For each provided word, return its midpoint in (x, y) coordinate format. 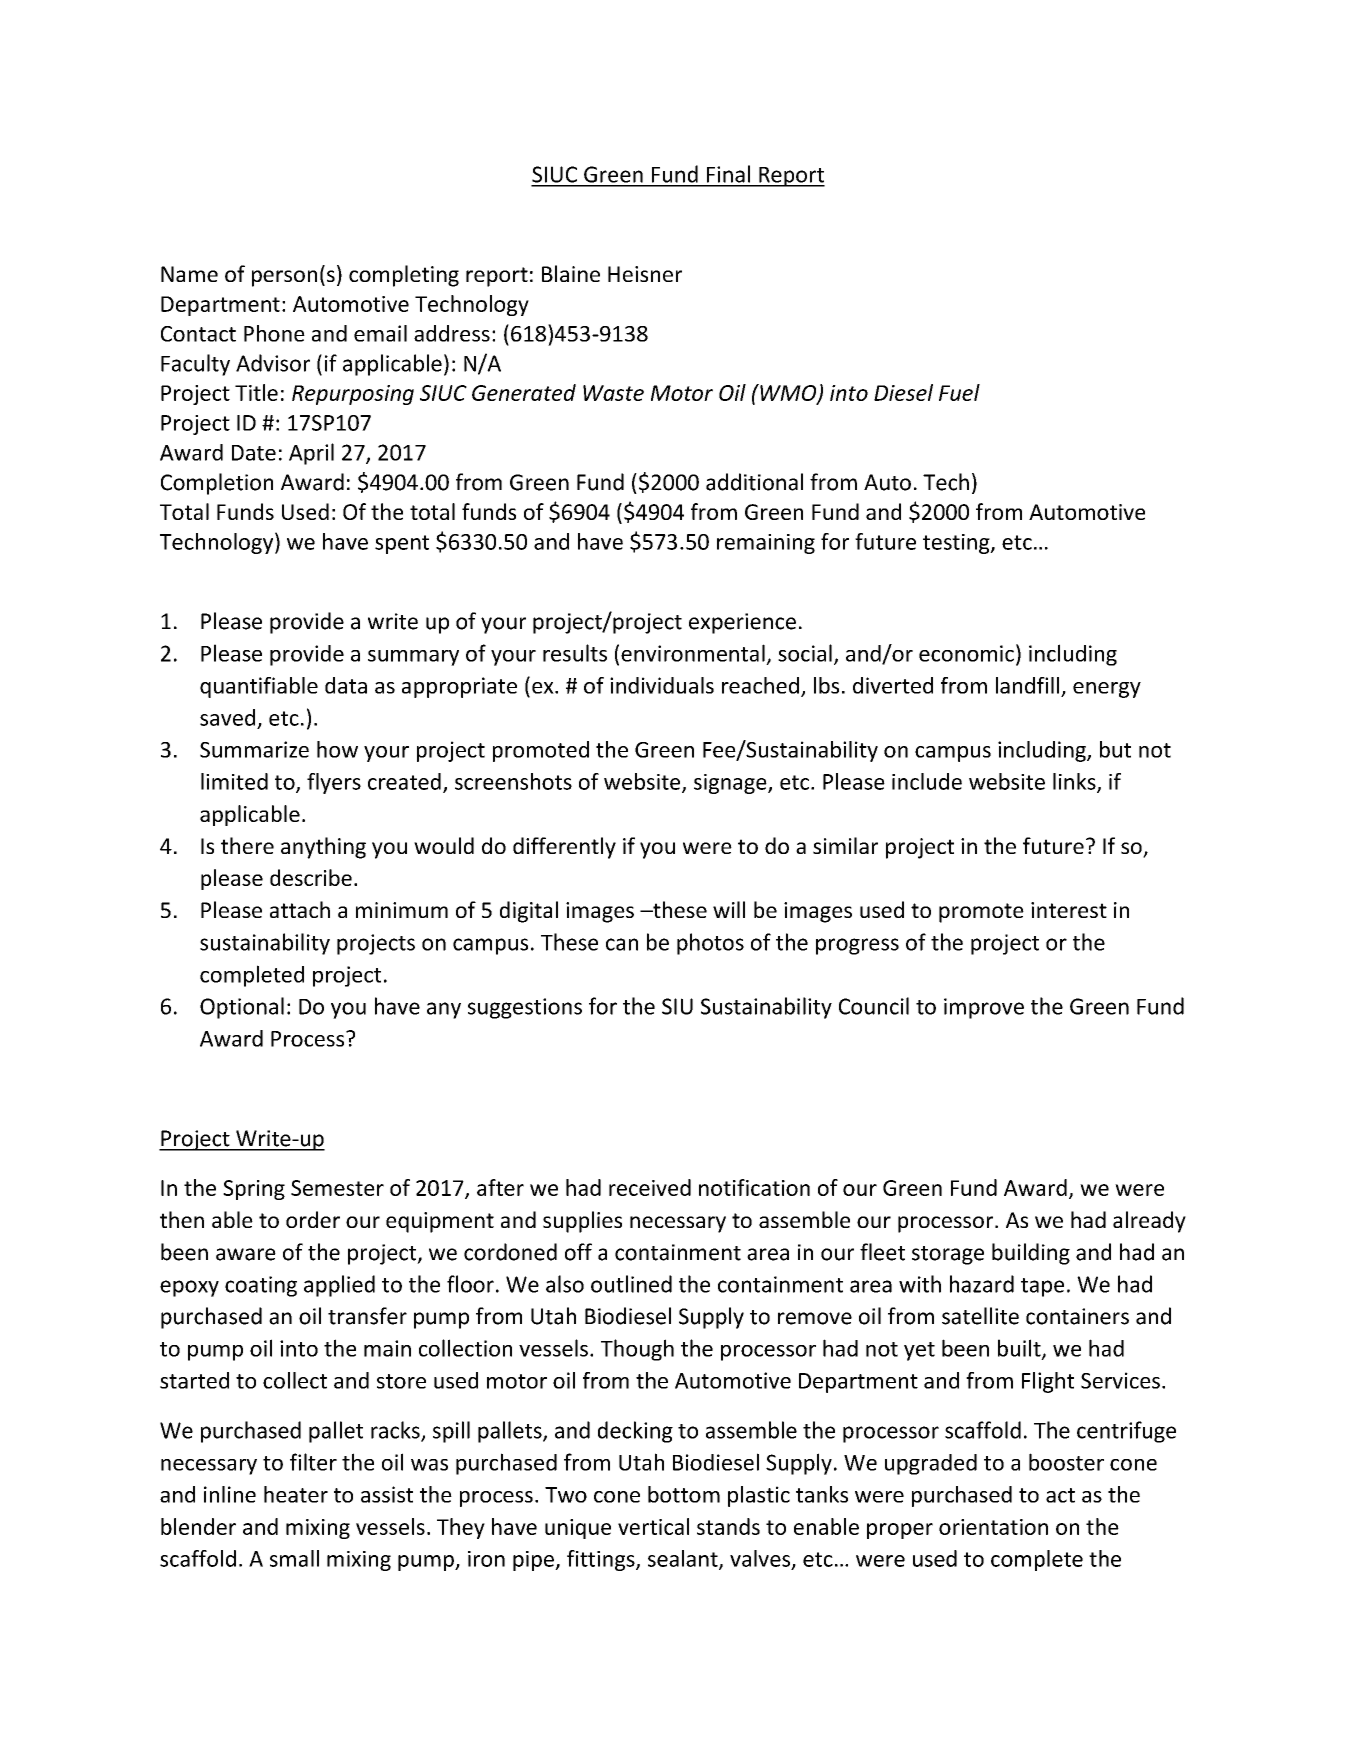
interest (1069, 910)
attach (300, 909)
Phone (274, 333)
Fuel (959, 392)
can (622, 944)
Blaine (571, 273)
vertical (653, 1526)
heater (296, 1494)
